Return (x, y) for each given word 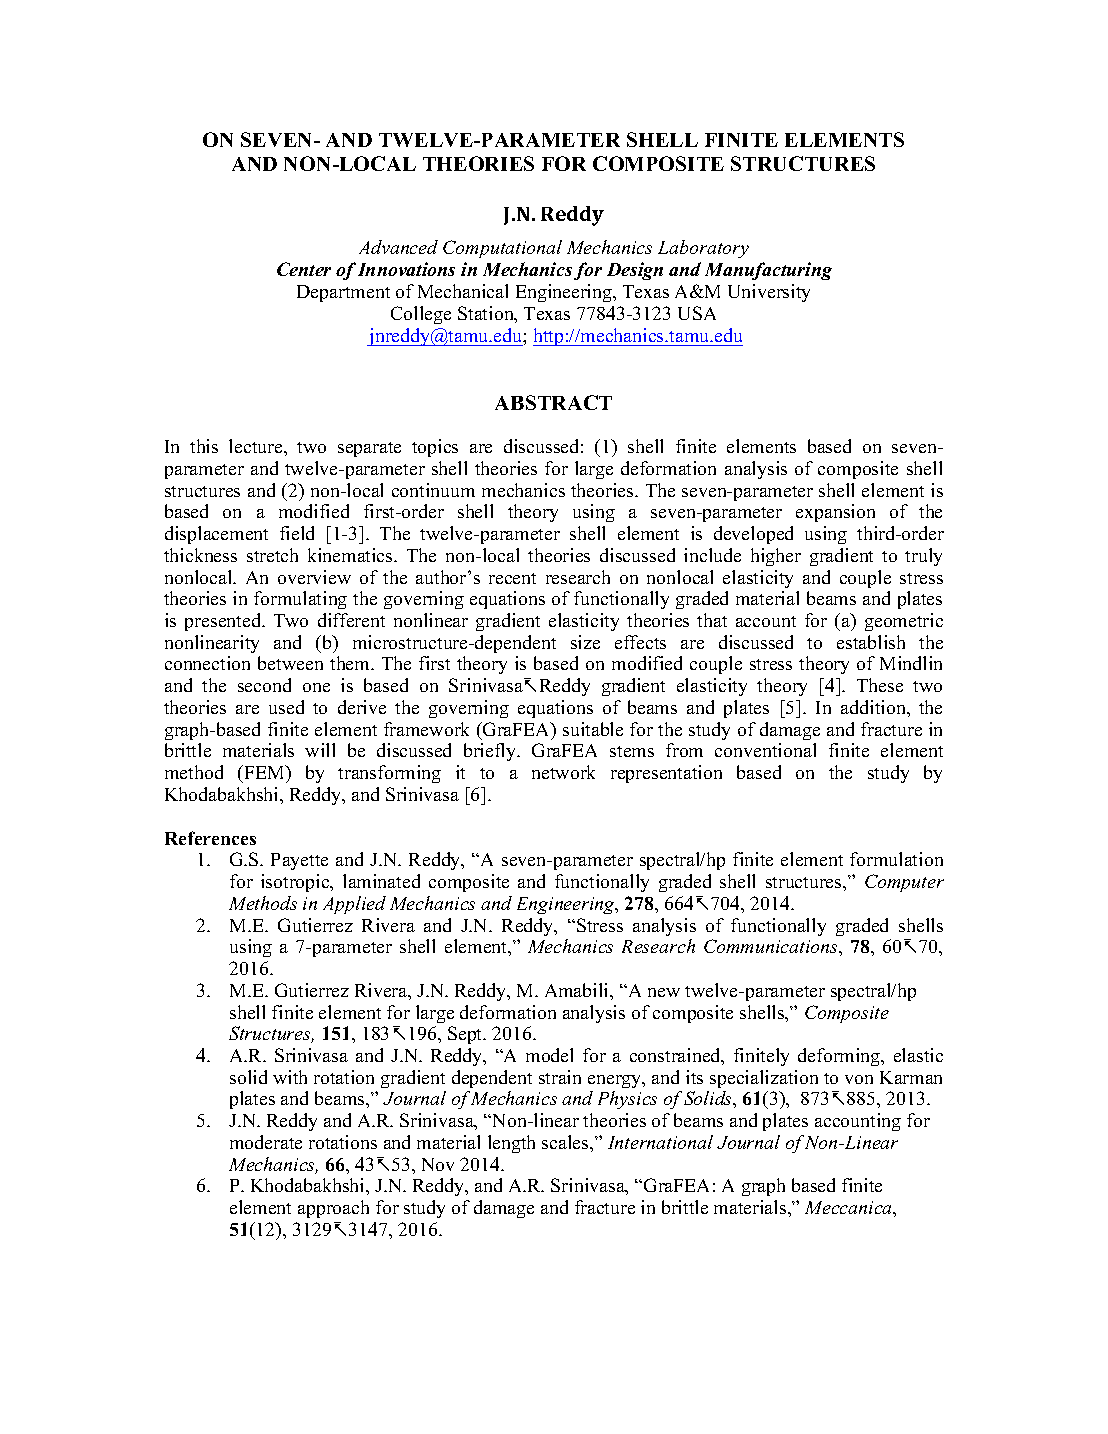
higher (776, 557)
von (859, 1079)
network (563, 772)
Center (304, 269)
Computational (502, 249)
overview (314, 577)
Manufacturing (768, 271)
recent (512, 578)
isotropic (296, 883)
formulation (896, 859)
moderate (266, 1142)
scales (566, 1142)
